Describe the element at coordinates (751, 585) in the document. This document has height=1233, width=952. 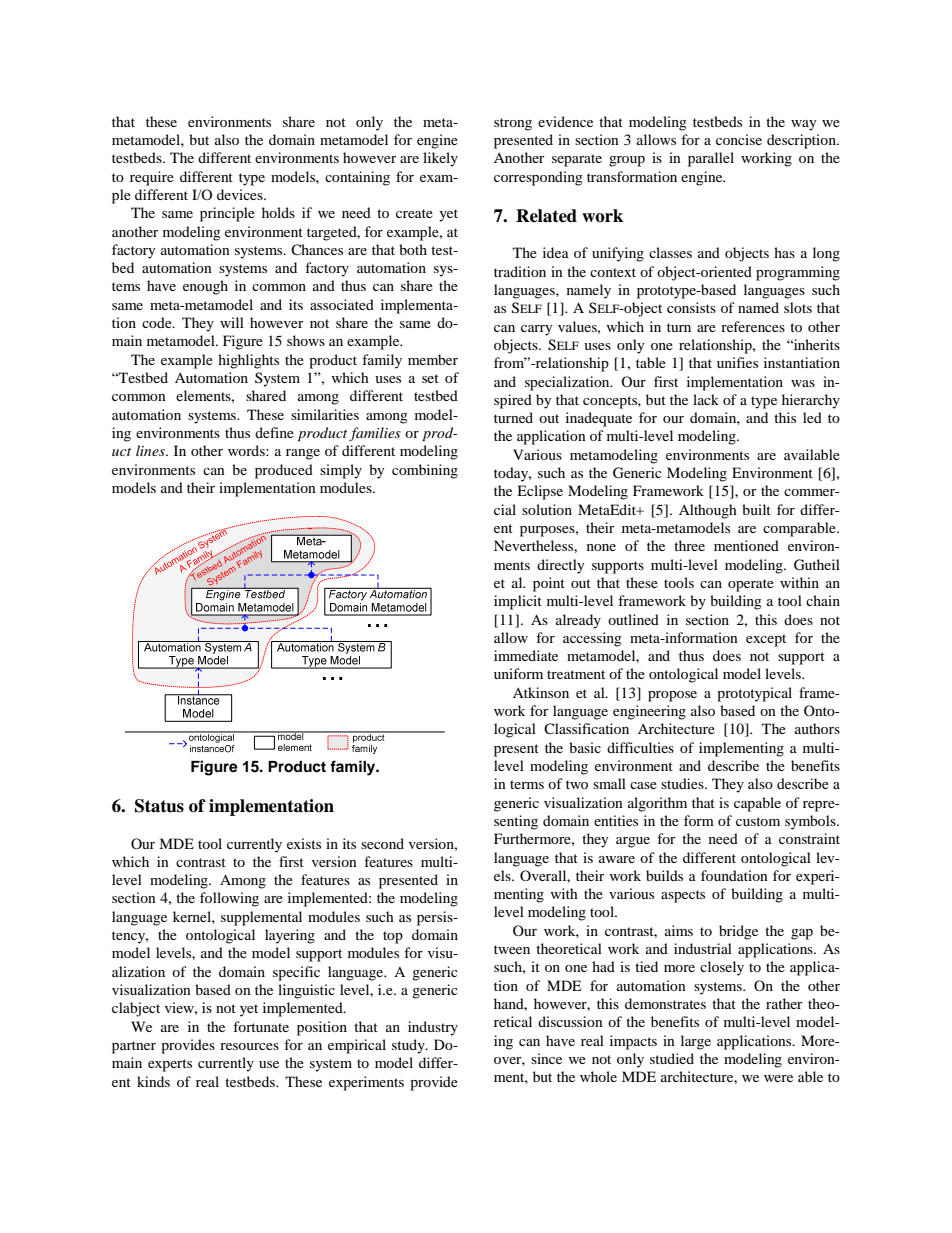
I see `operate` at that location.
